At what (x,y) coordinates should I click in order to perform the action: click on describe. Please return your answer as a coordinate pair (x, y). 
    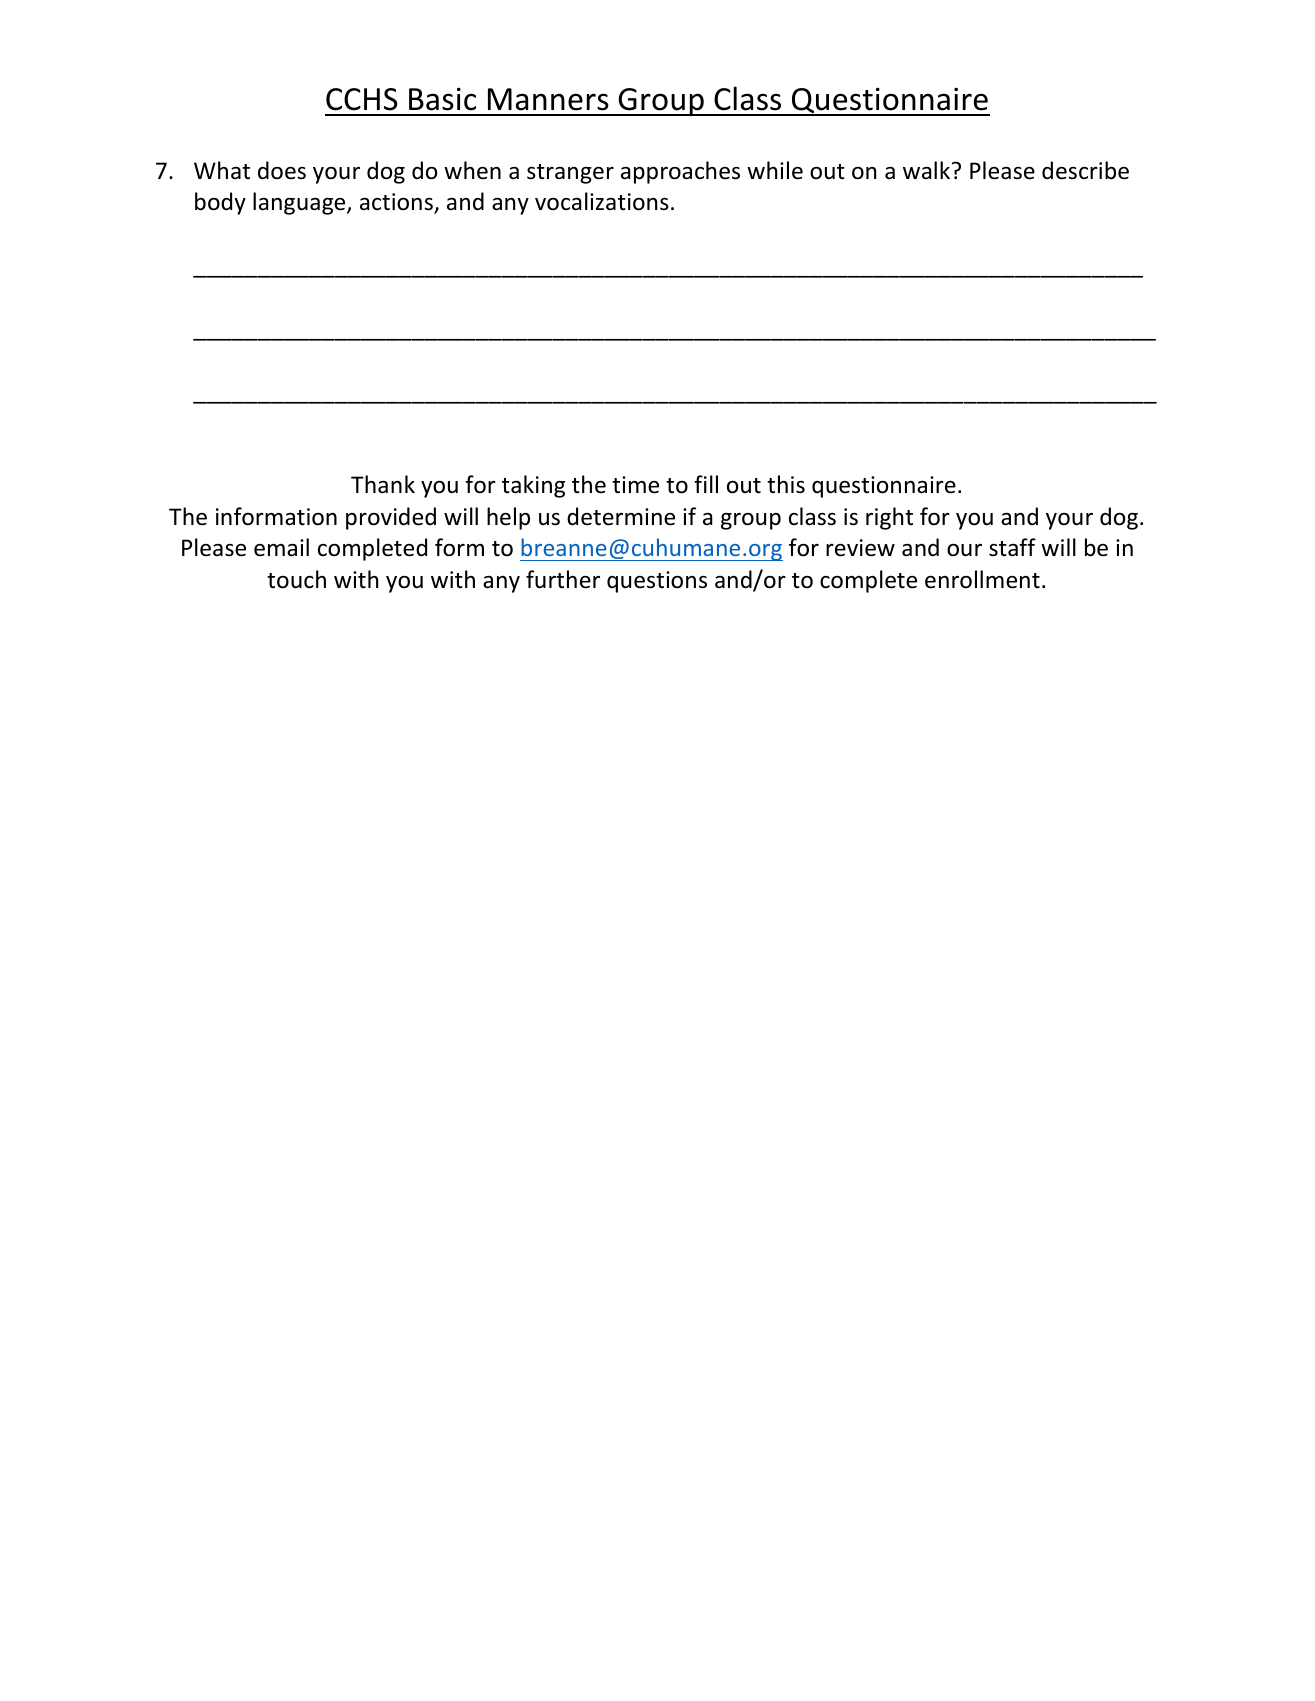
    Looking at the image, I should click on (1085, 170).
